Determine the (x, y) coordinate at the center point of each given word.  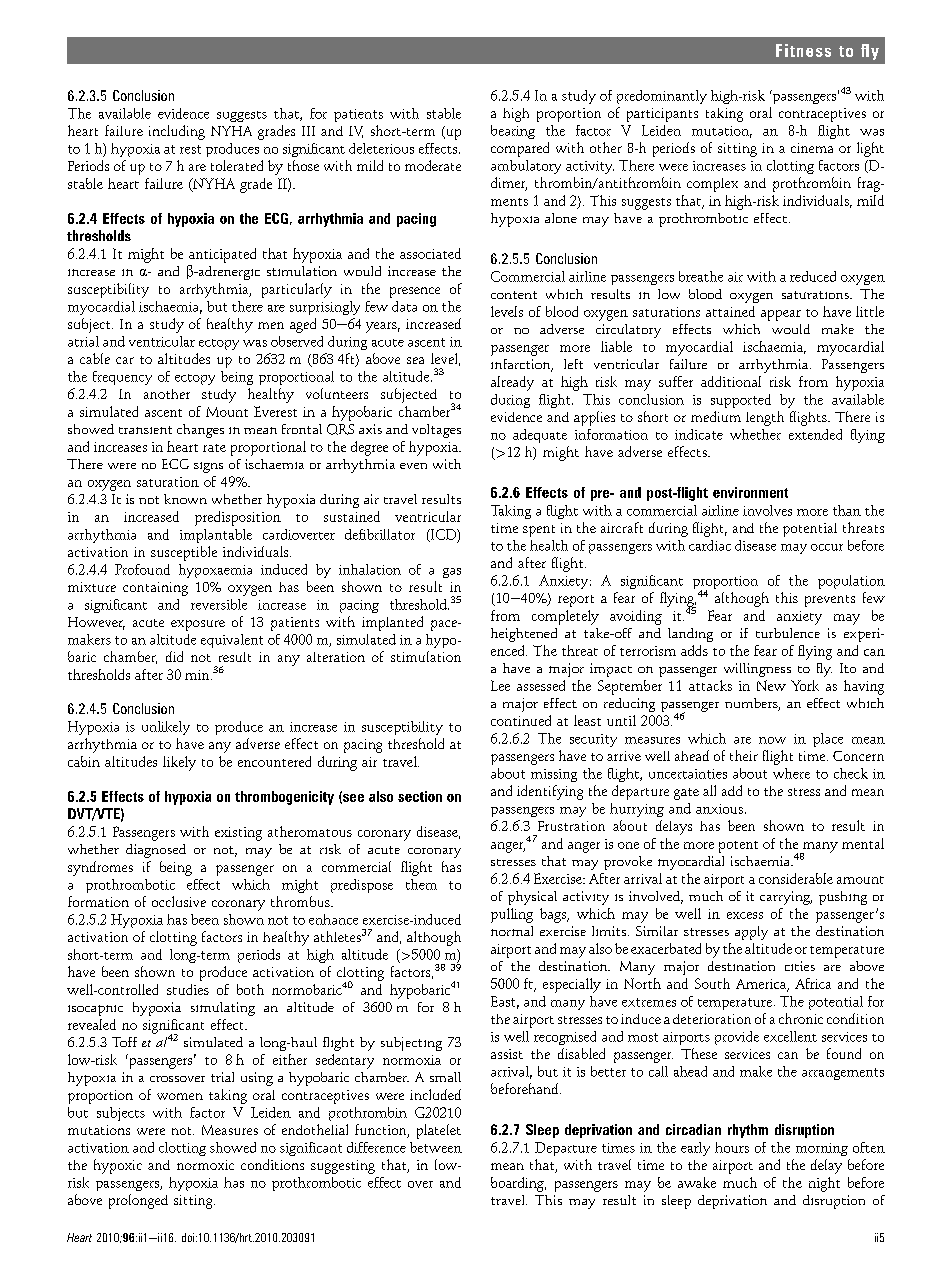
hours (732, 1147)
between (436, 1147)
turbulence (788, 633)
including (177, 132)
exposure (198, 625)
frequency (122, 378)
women (180, 1096)
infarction (522, 365)
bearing (513, 132)
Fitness (803, 50)
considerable (796, 878)
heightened (524, 635)
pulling (512, 915)
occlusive (179, 901)
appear (781, 315)
